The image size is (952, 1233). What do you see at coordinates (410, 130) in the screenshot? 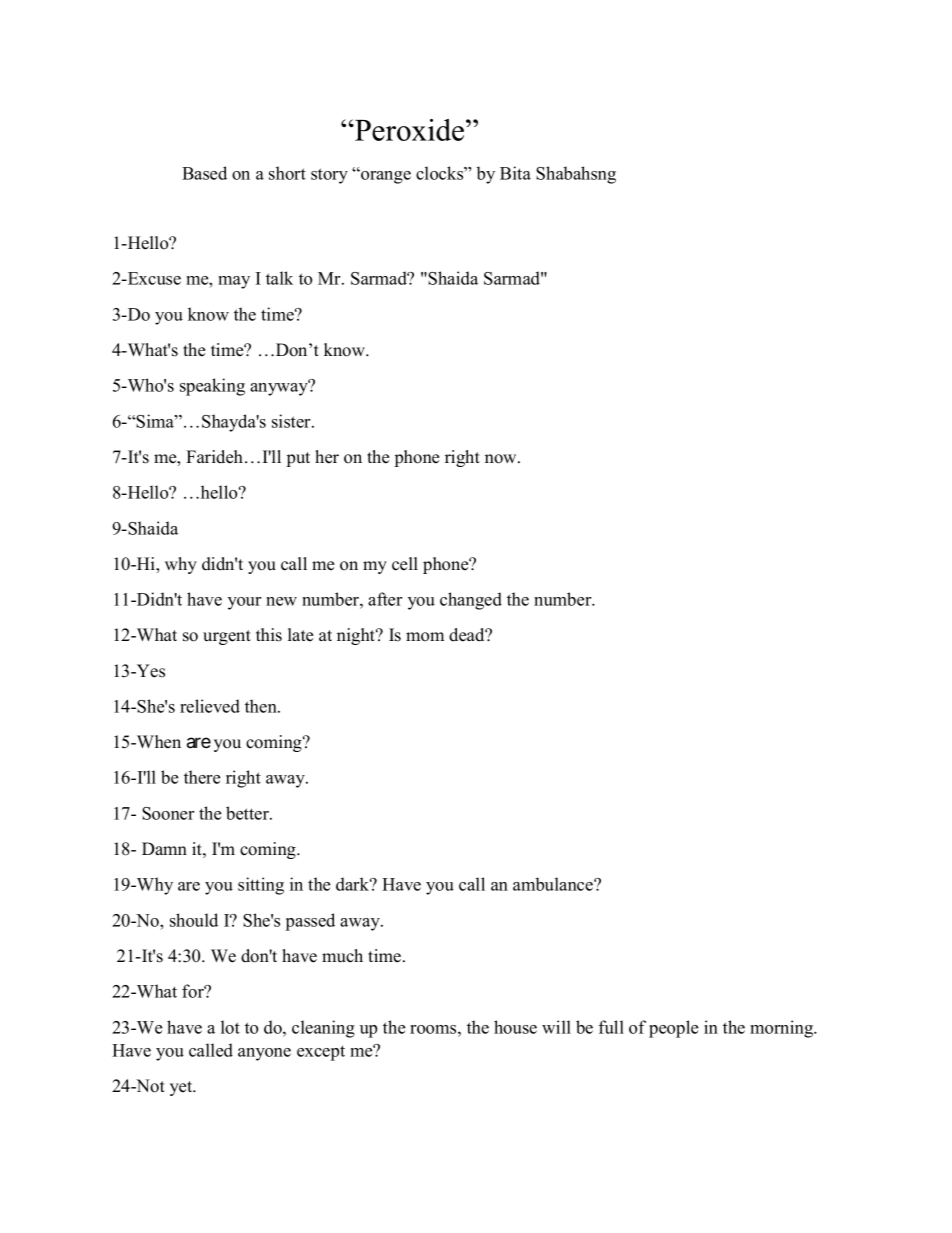
I see `Peroxide` at bounding box center [410, 130].
